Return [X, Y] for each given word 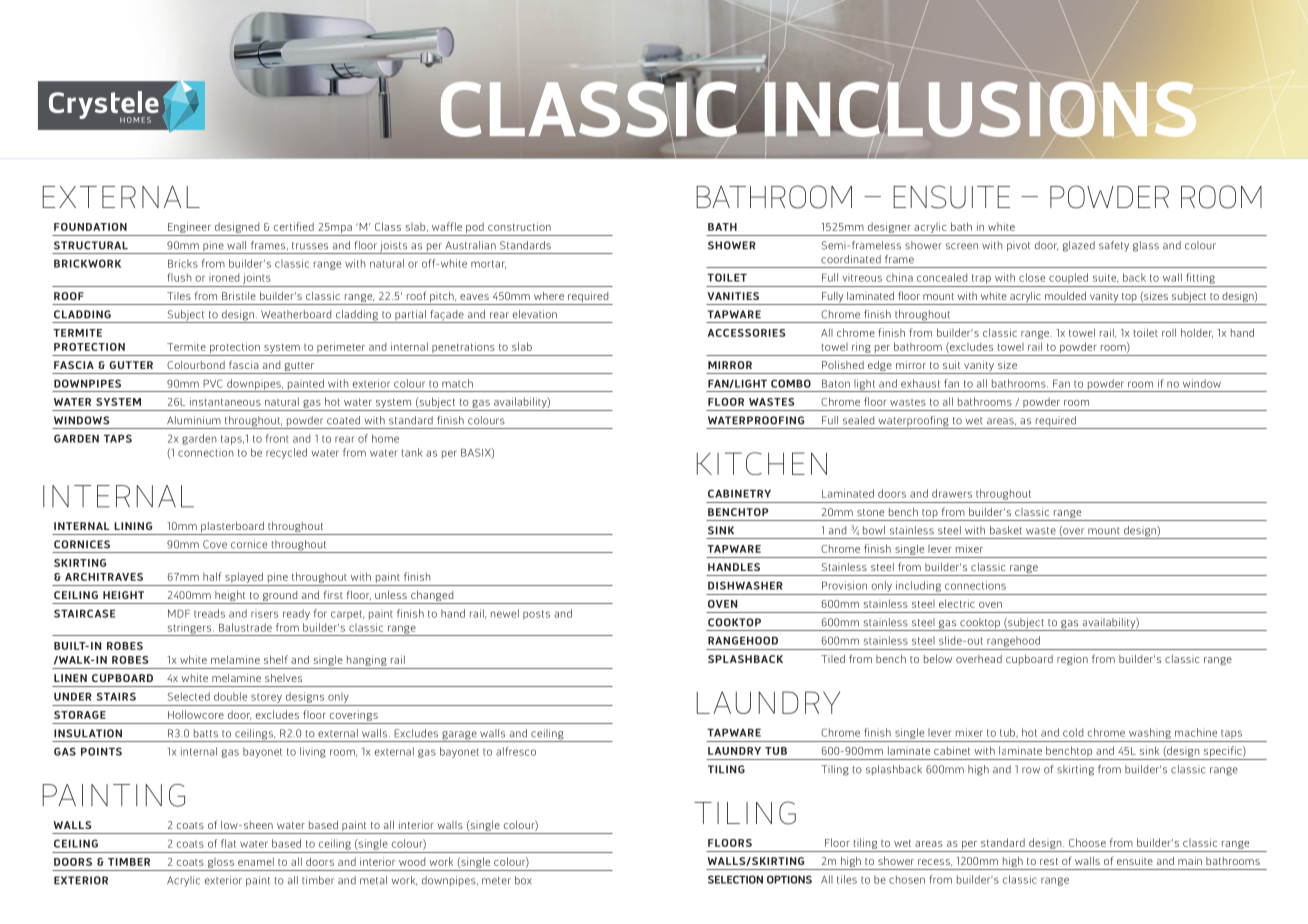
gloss [221, 863]
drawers [952, 493]
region [1072, 660]
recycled [286, 453]
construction [519, 226]
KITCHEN [762, 463]
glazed [1079, 246]
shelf [276, 659]
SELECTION [735, 879]
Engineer [189, 227]
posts [536, 615]
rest [1049, 861]
